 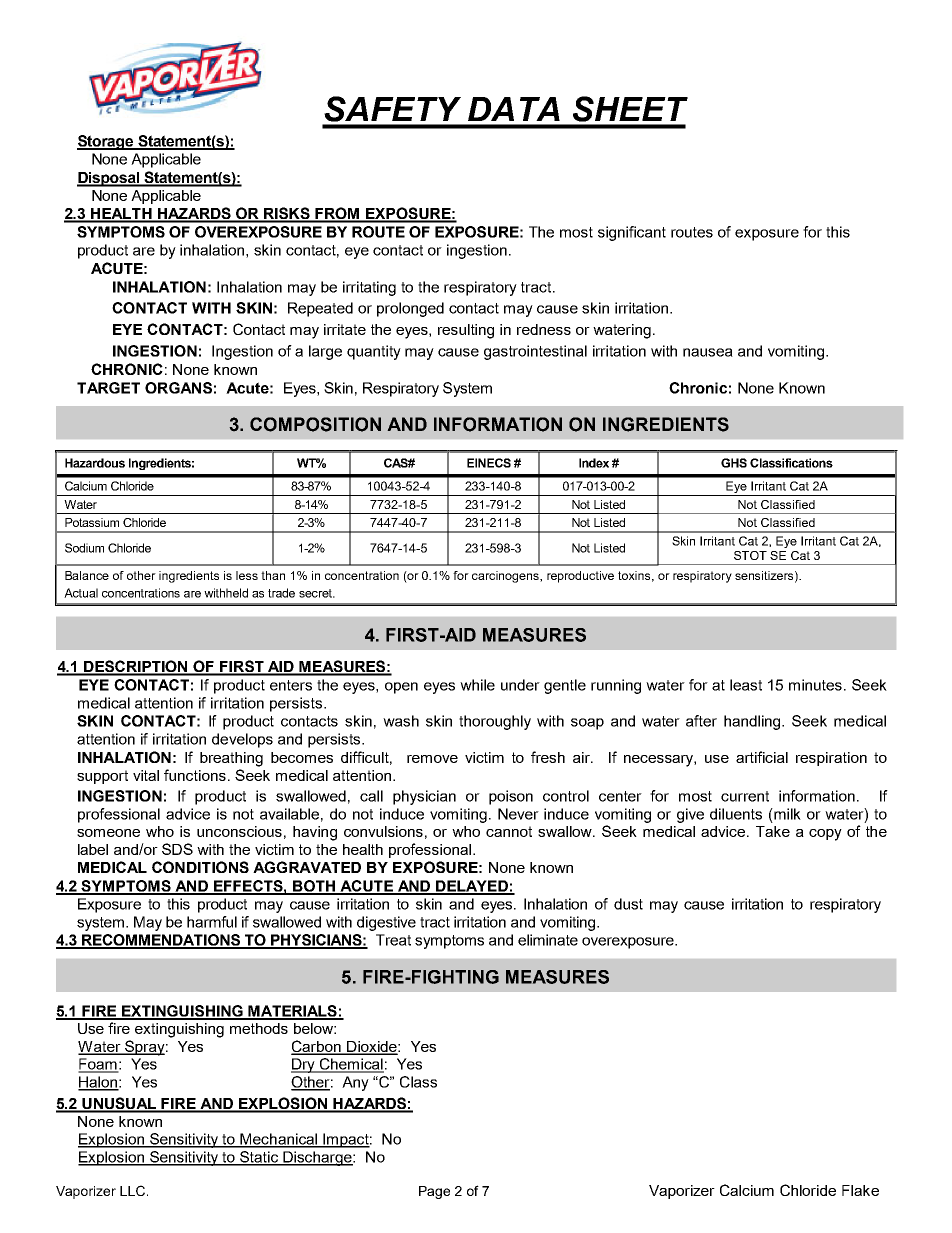 What do you see at coordinates (773, 831) in the screenshot?
I see `Take` at bounding box center [773, 831].
